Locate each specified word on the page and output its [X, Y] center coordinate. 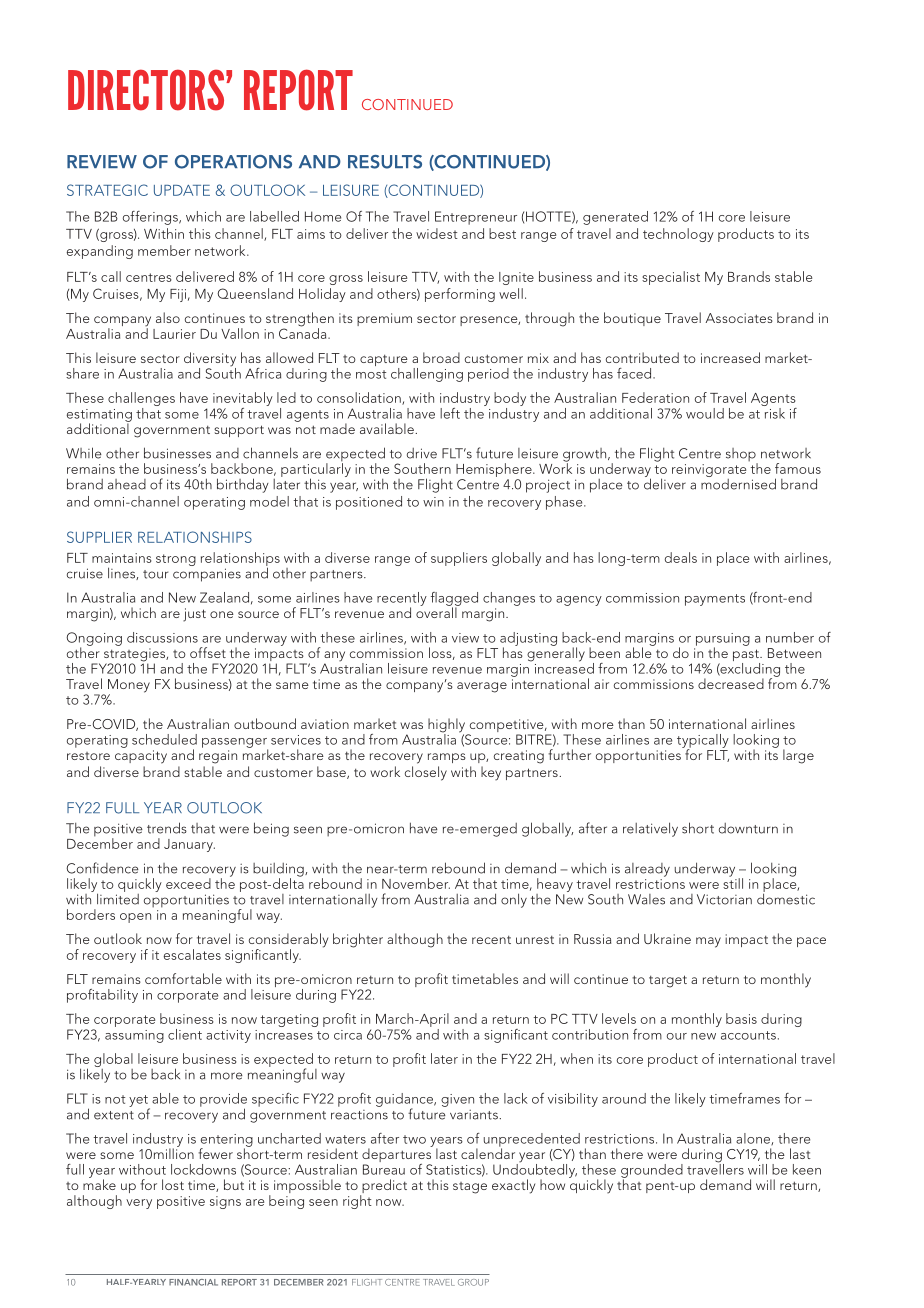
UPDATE [182, 190]
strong [176, 560]
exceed [188, 883]
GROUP [473, 1282]
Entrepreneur [476, 218]
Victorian [724, 899]
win [433, 502]
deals [681, 557]
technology [678, 235]
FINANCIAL [193, 1282]
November [416, 883]
